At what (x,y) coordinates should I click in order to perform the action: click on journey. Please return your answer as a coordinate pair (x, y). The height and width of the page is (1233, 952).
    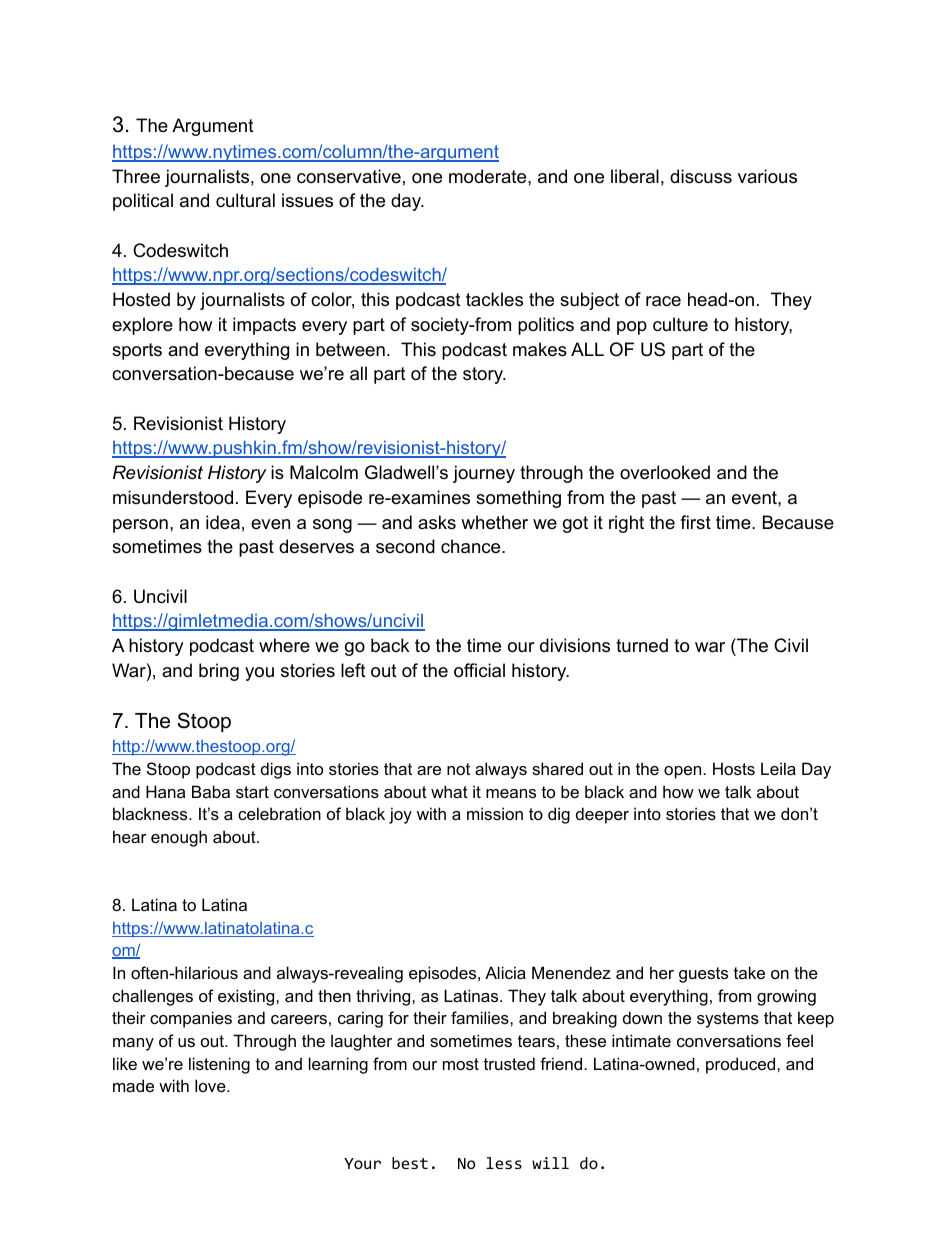
    Looking at the image, I should click on (484, 474).
